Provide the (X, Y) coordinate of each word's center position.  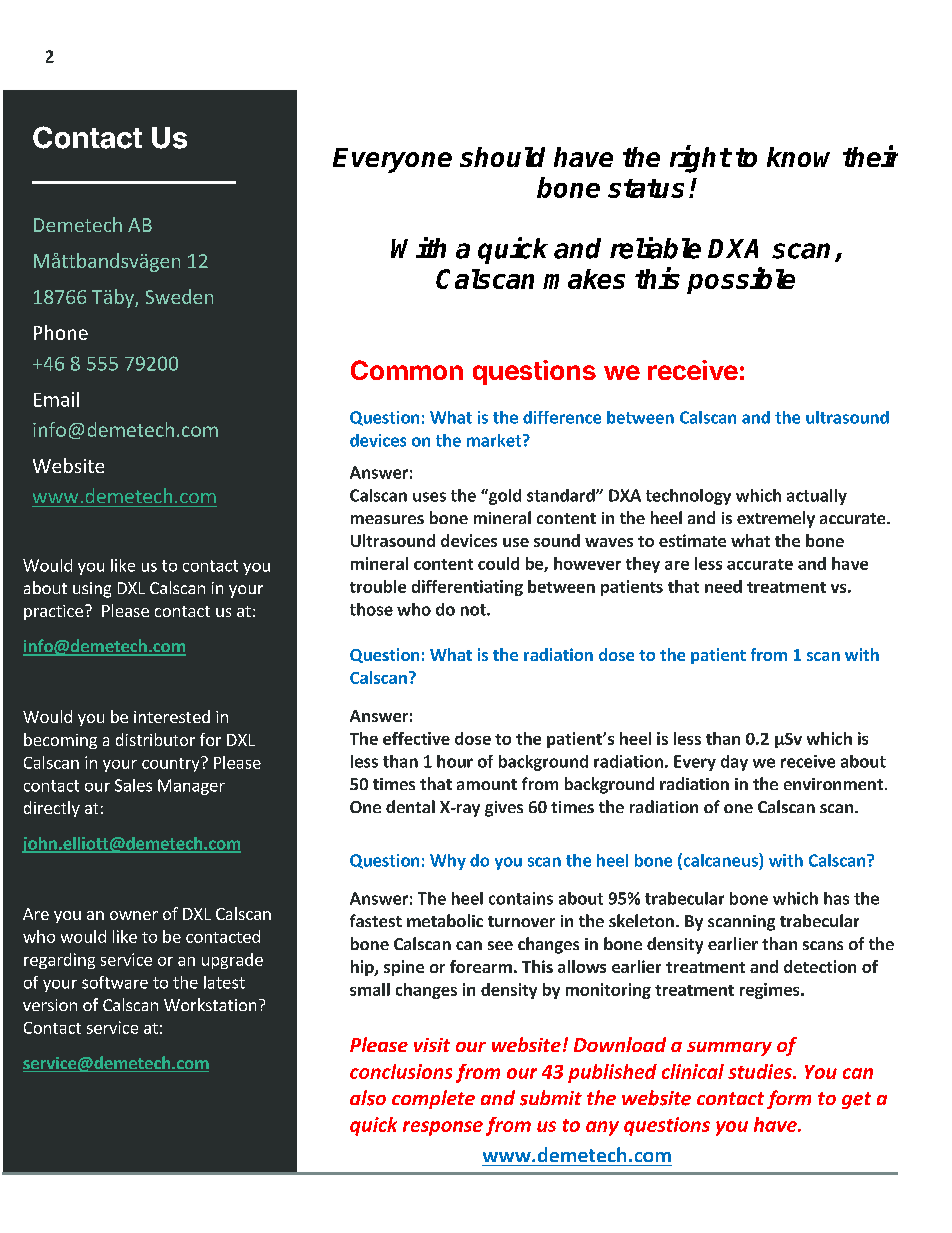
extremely (776, 519)
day (734, 763)
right (700, 159)
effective (416, 738)
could (498, 563)
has (836, 898)
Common (407, 370)
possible (741, 280)
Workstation (210, 1004)
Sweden (179, 296)
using (92, 590)
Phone (61, 332)
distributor (155, 739)
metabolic (445, 920)
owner (134, 915)
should (502, 157)
